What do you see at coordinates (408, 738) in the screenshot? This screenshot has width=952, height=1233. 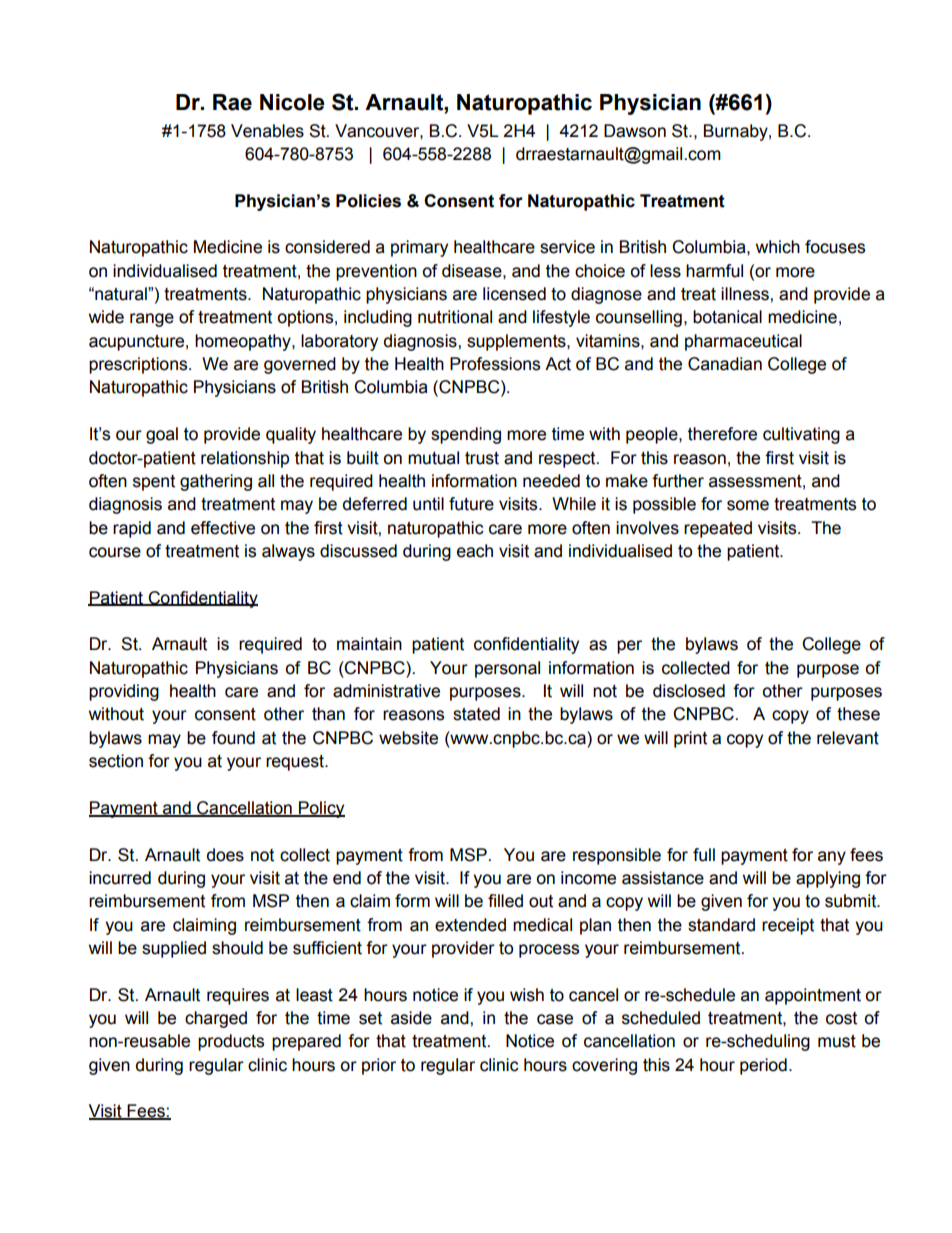 I see `website` at bounding box center [408, 738].
